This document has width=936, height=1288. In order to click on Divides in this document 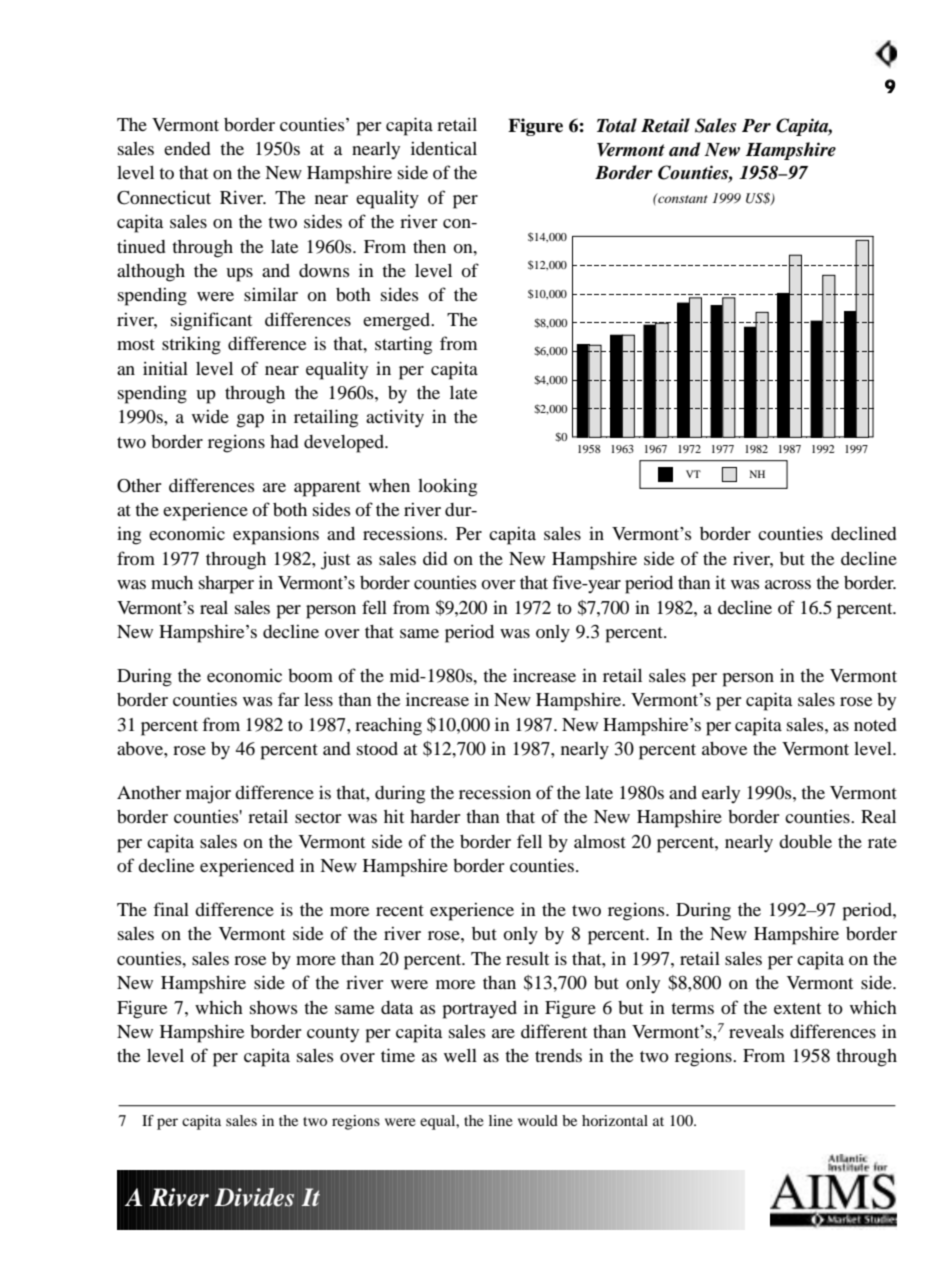, I will do `click(254, 1197)`.
